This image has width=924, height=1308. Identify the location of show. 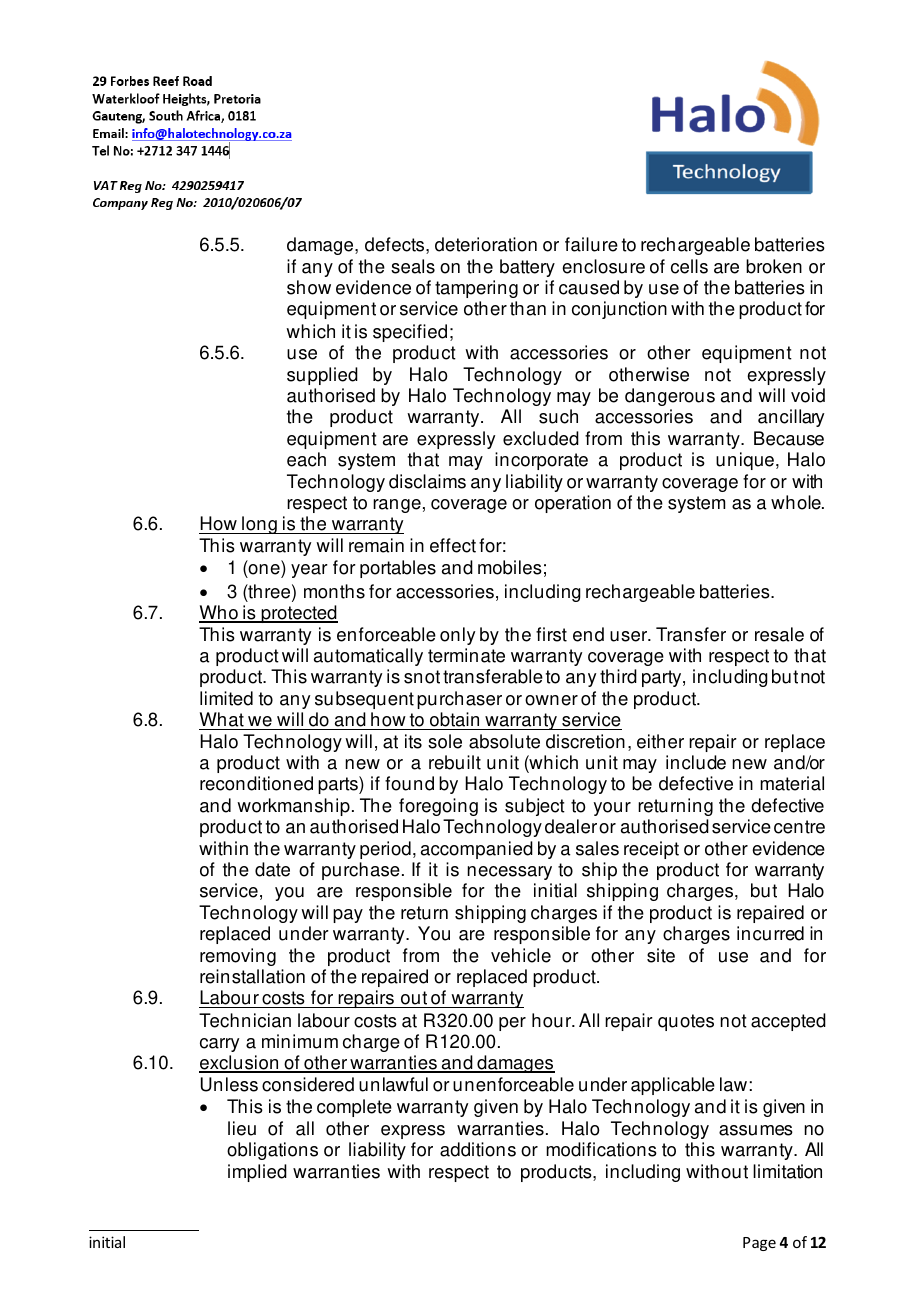
(309, 287).
